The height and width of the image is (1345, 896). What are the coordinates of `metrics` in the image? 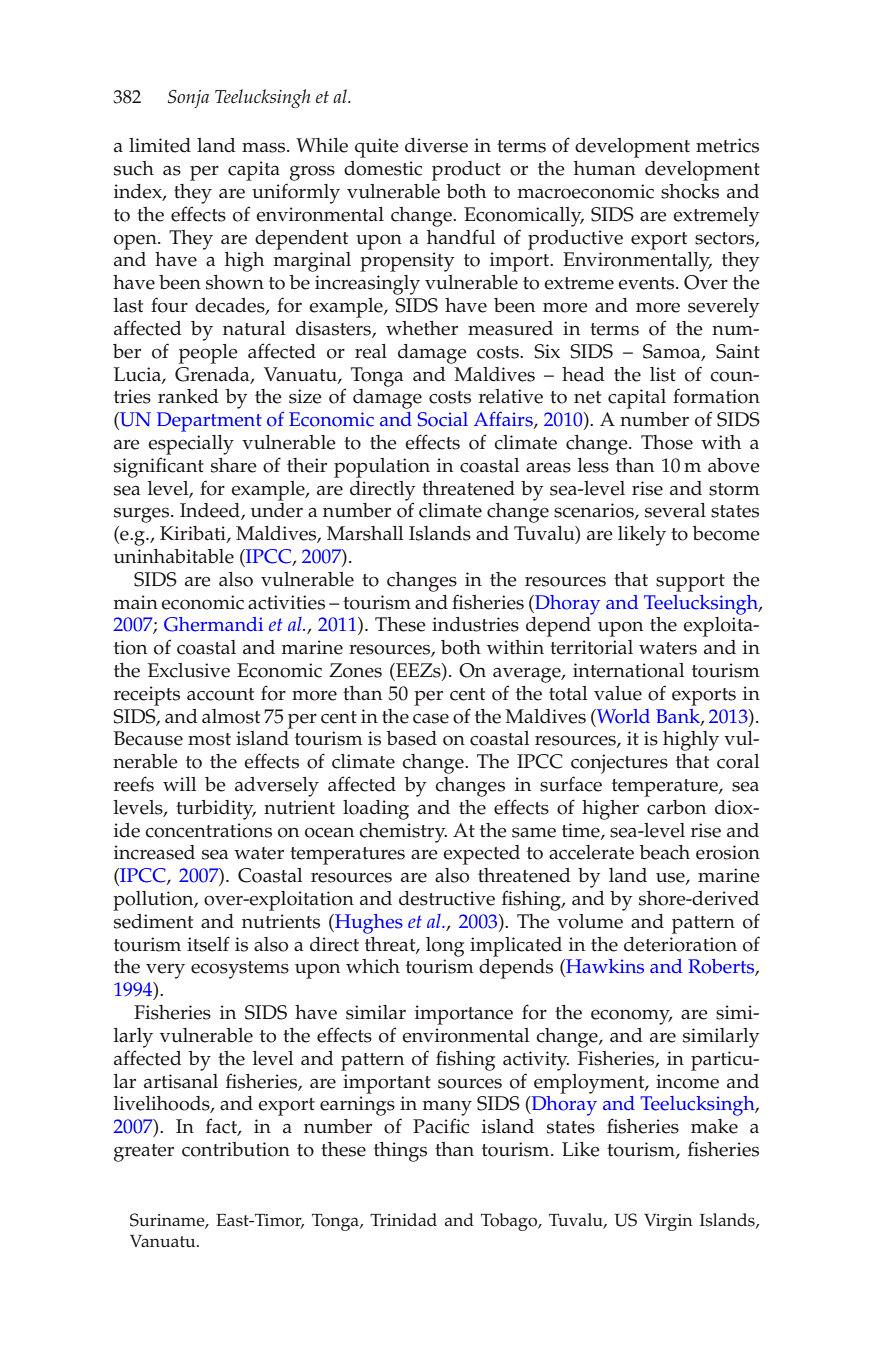 It's located at (727, 145).
